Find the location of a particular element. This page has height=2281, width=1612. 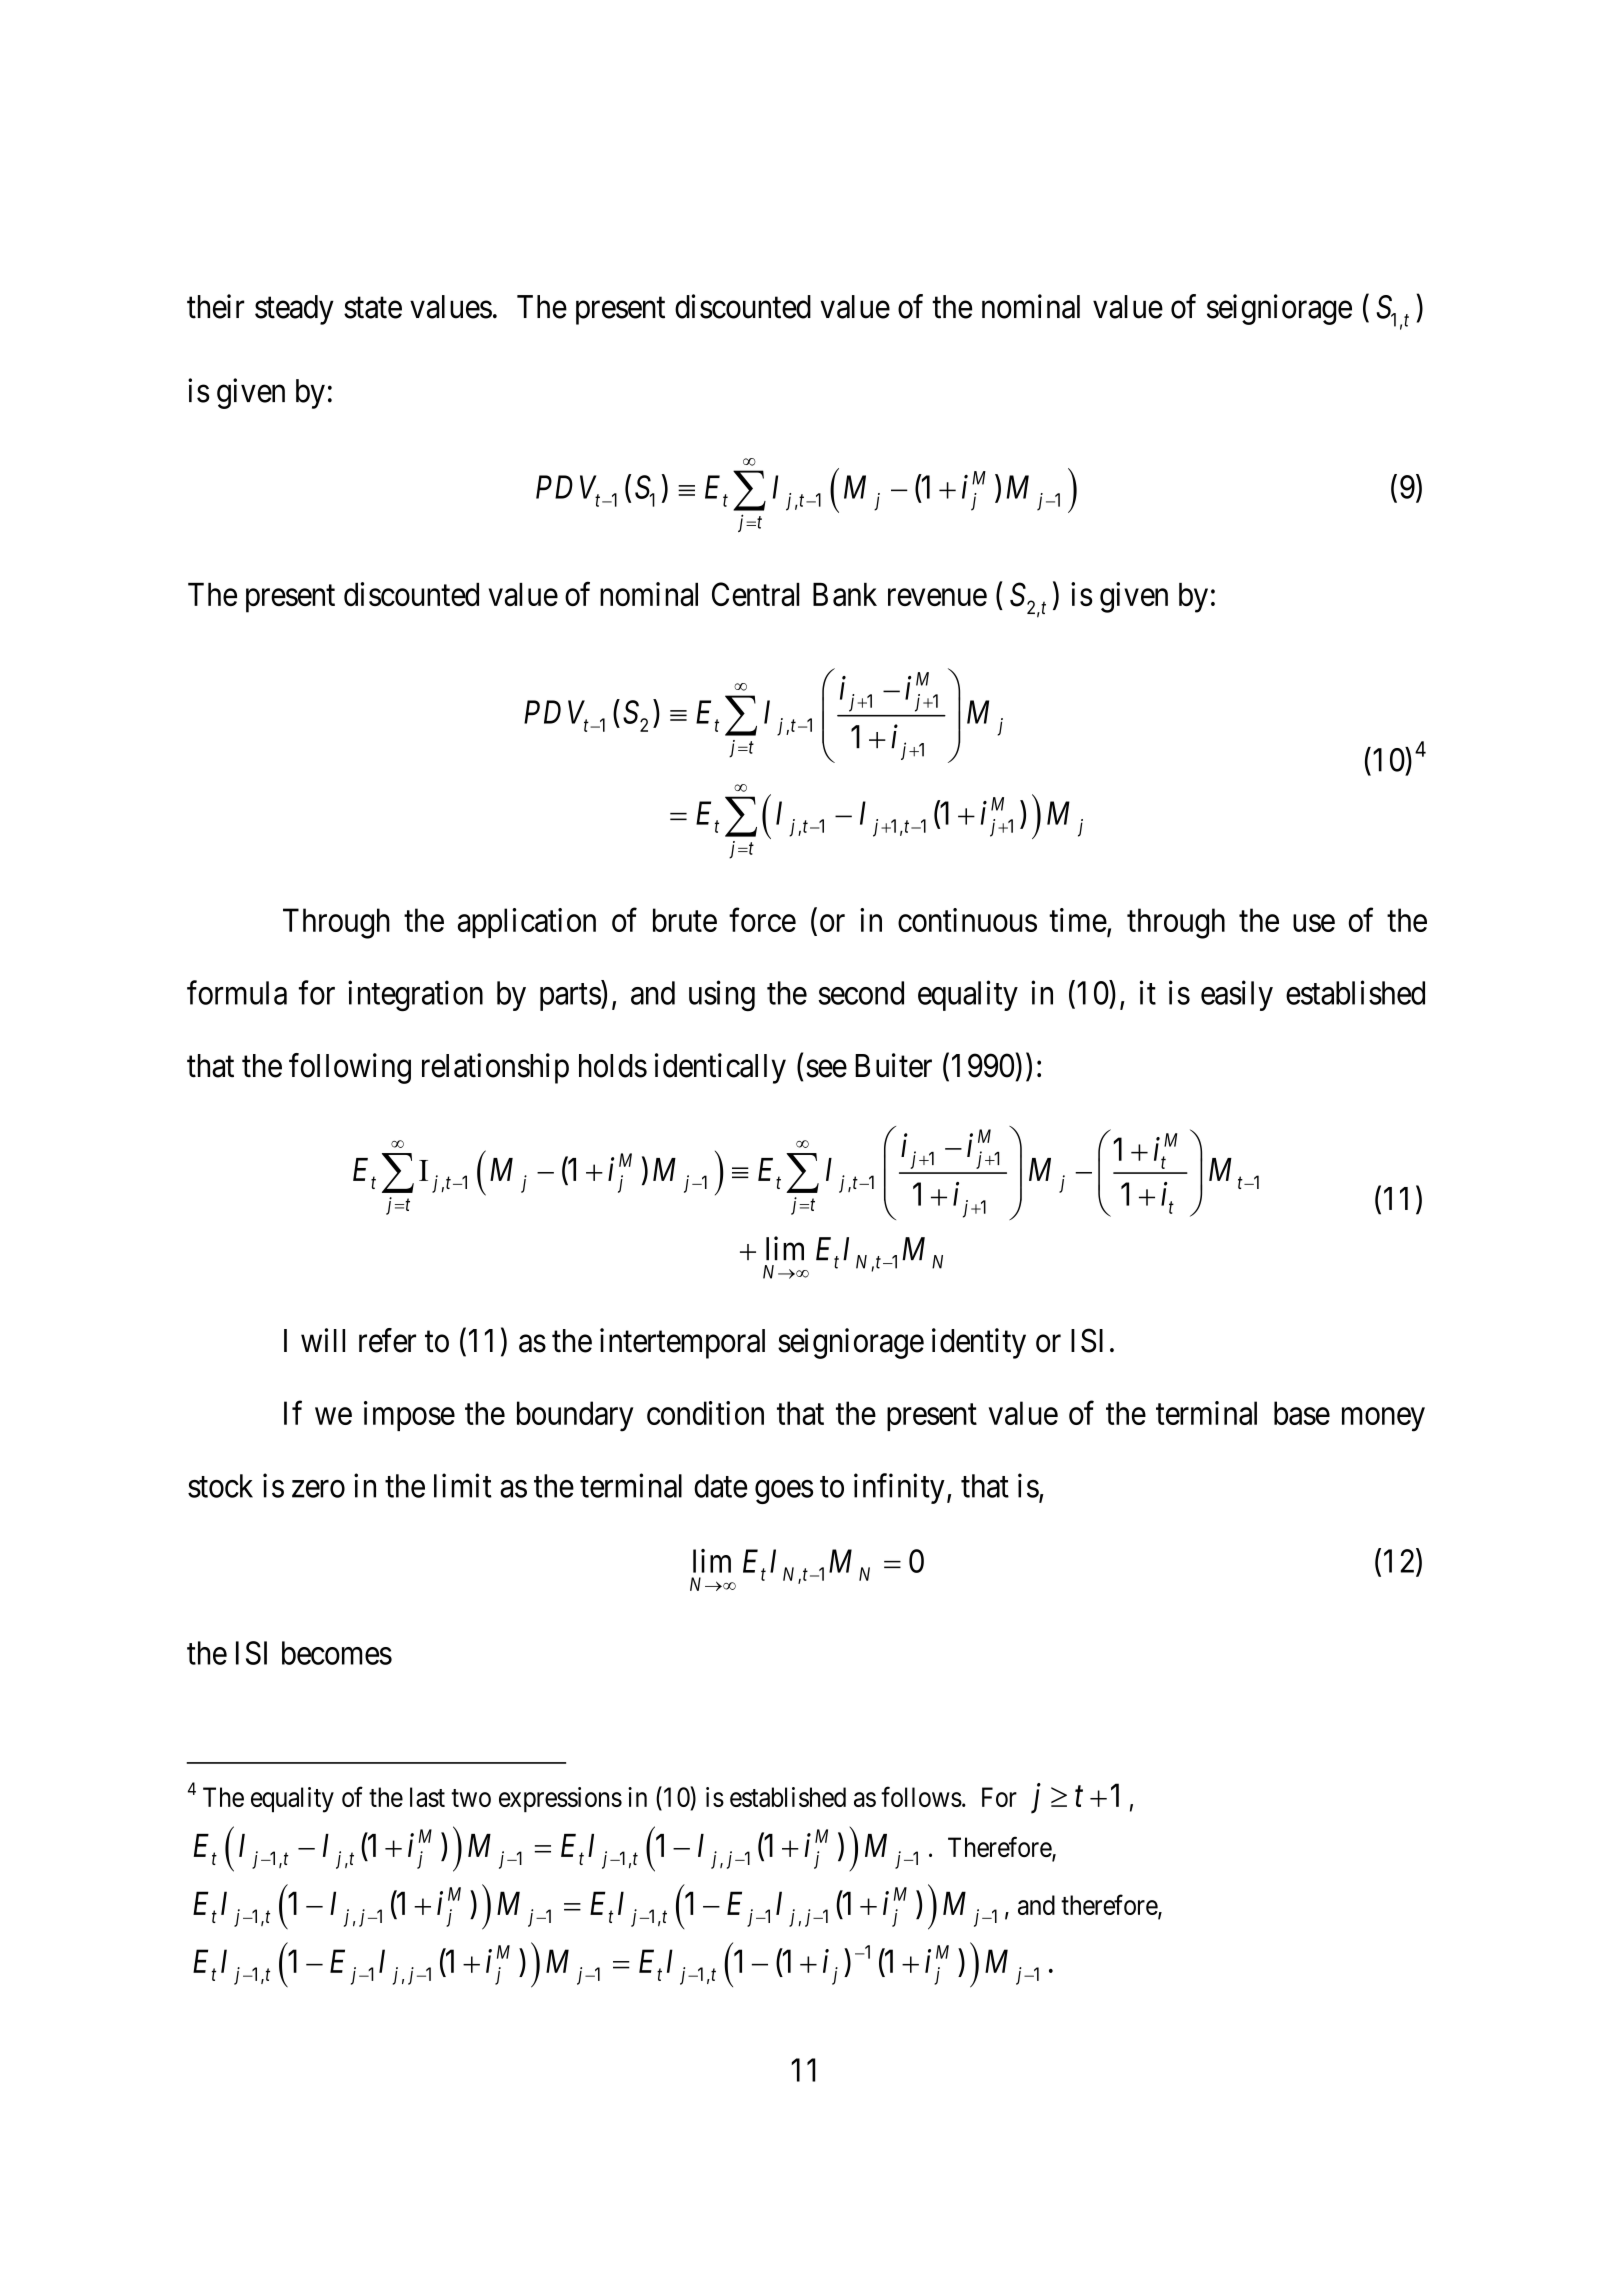

following is located at coordinates (350, 1068).
